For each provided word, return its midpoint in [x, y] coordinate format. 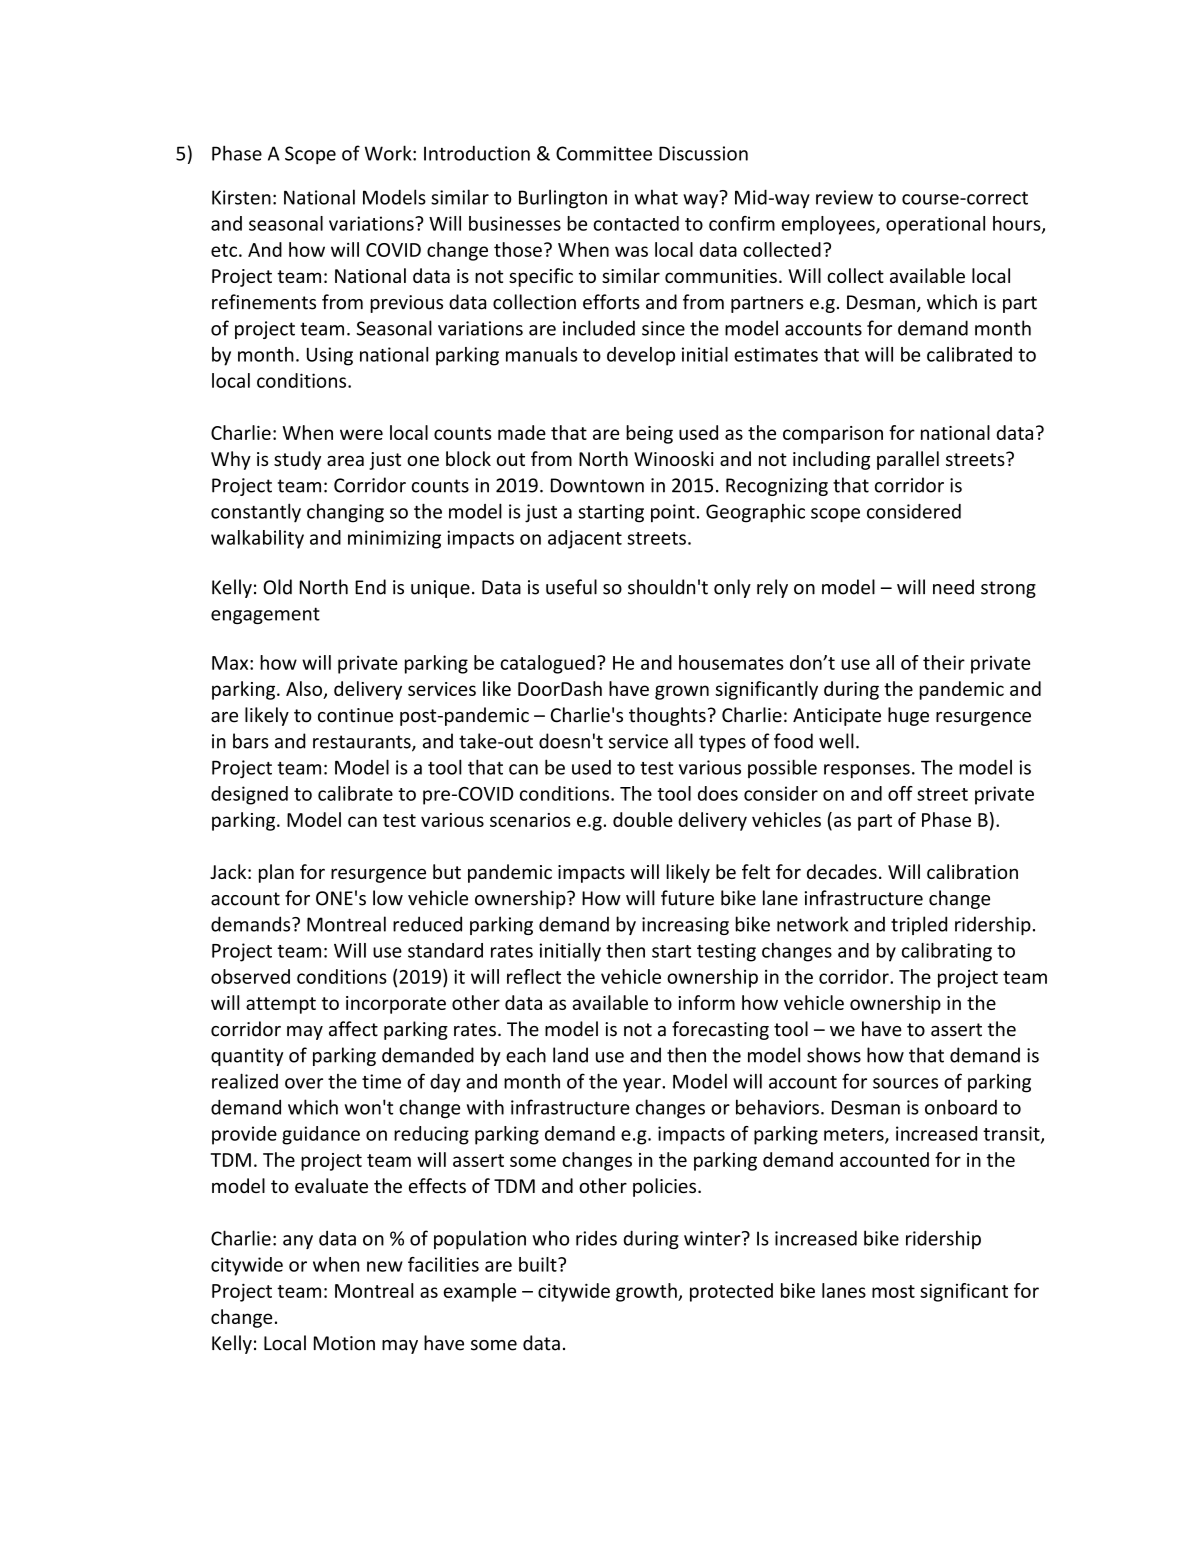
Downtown [597, 485]
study [297, 460]
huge [908, 716]
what [656, 197]
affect [353, 1029]
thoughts [667, 716]
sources [905, 1083]
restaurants [363, 743]
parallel [908, 460]
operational [935, 225]
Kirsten [241, 197]
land [570, 1055]
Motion [344, 1343]
